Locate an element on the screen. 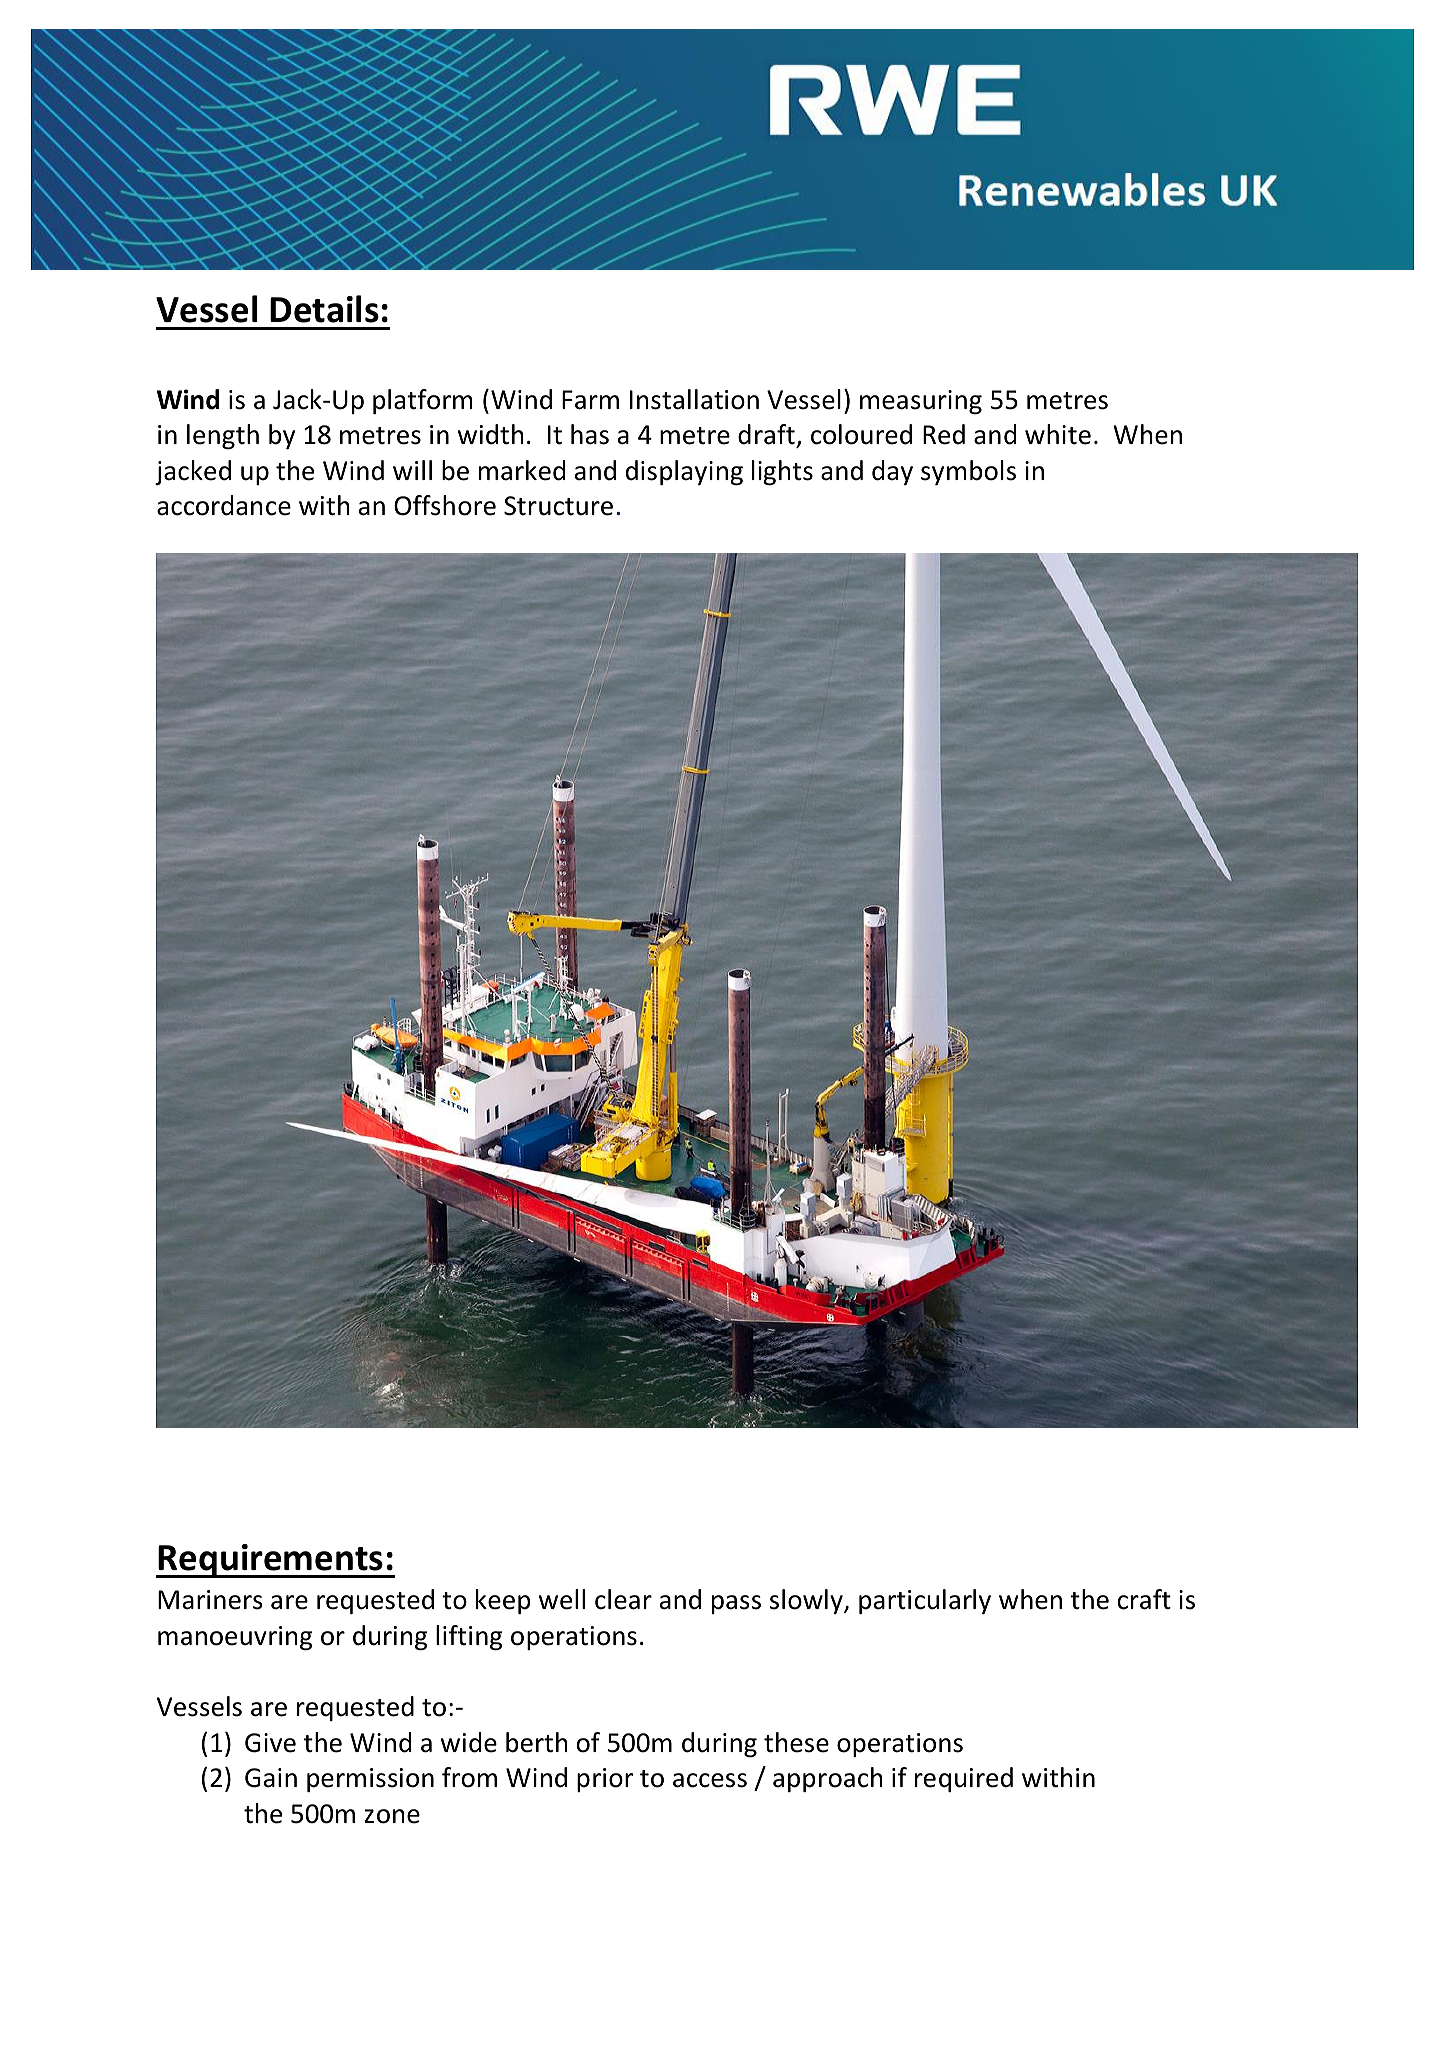  Details is located at coordinates (324, 309).
